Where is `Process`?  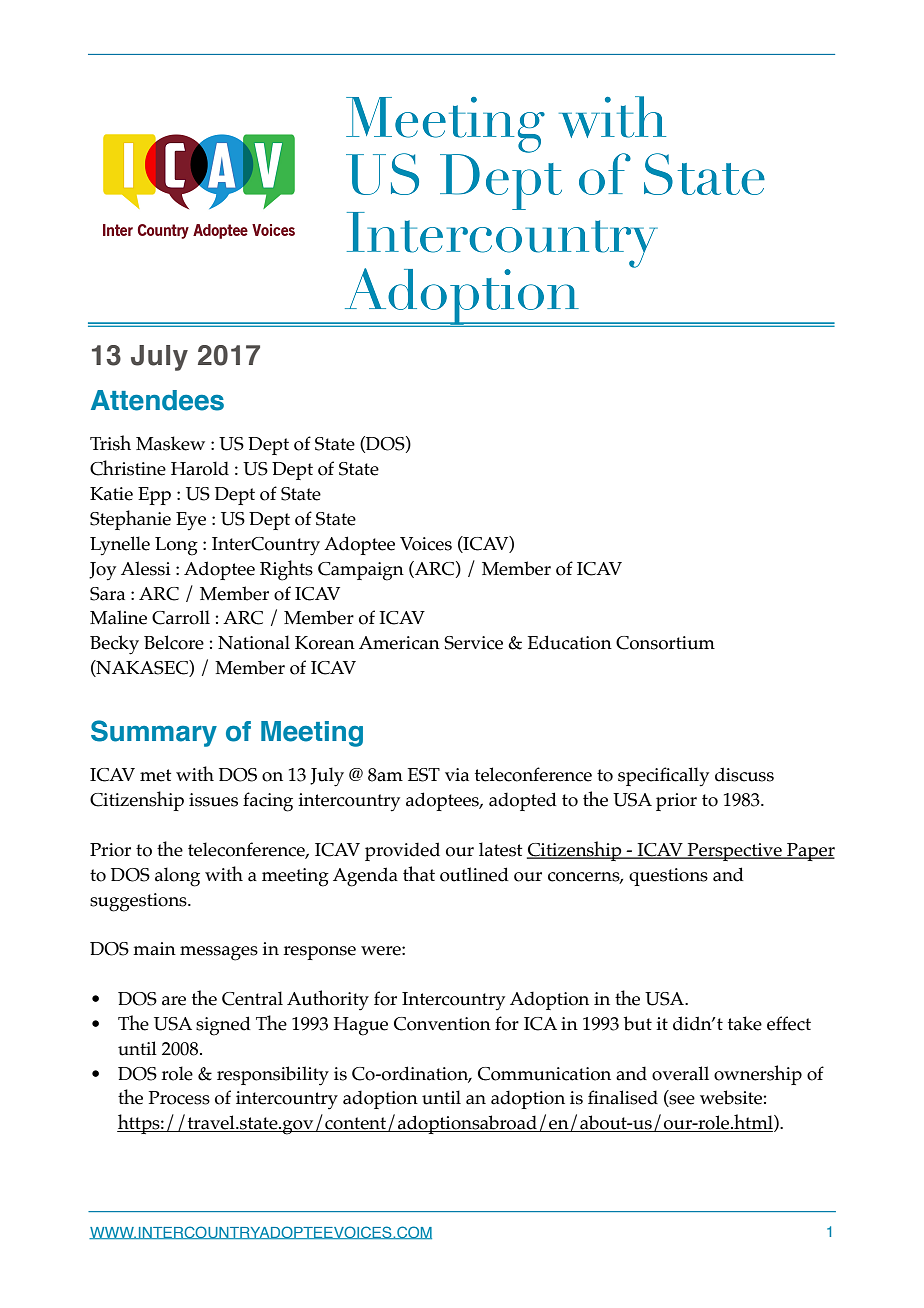
Process is located at coordinates (179, 1098).
